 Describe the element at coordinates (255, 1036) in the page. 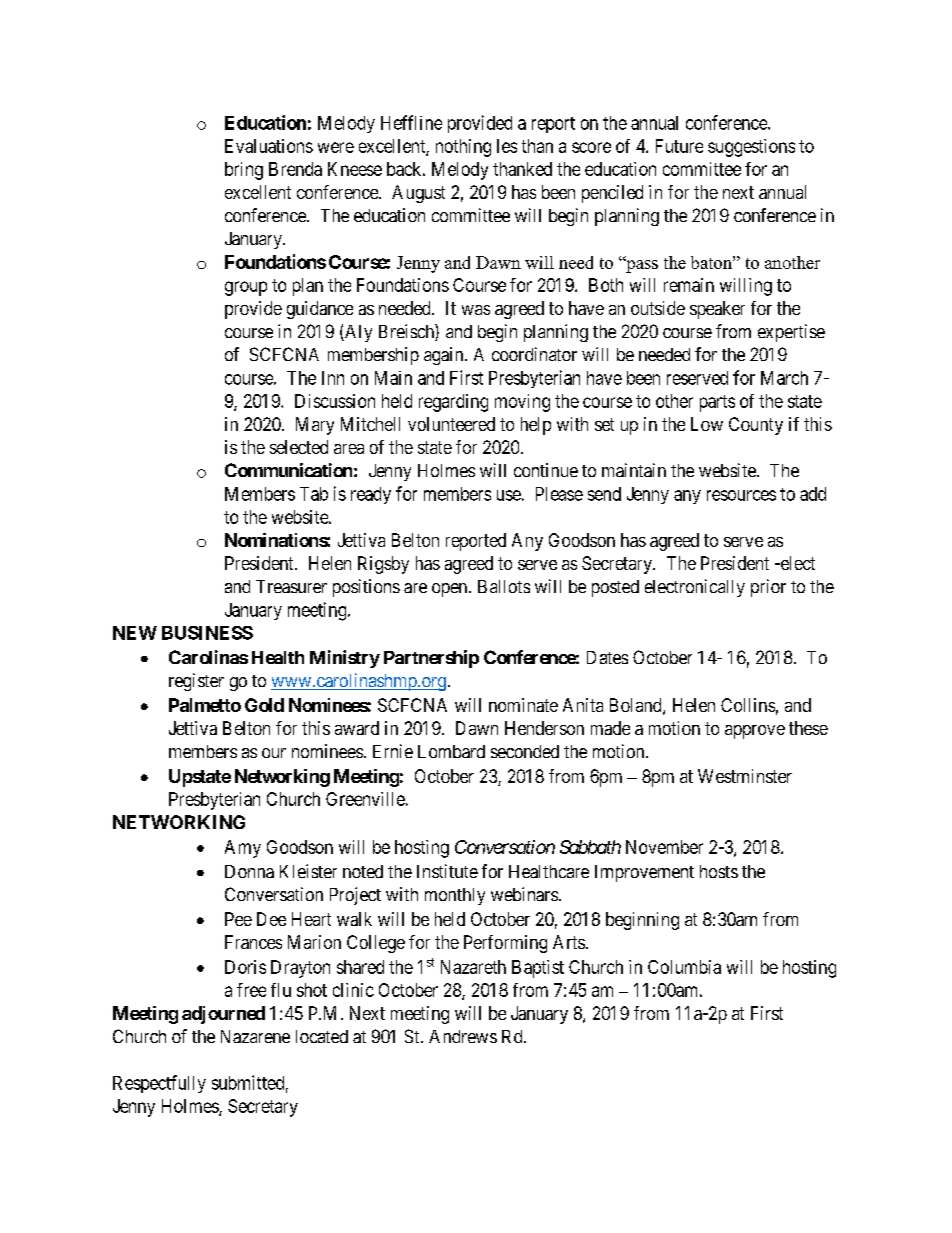

I see `Nazarene` at that location.
